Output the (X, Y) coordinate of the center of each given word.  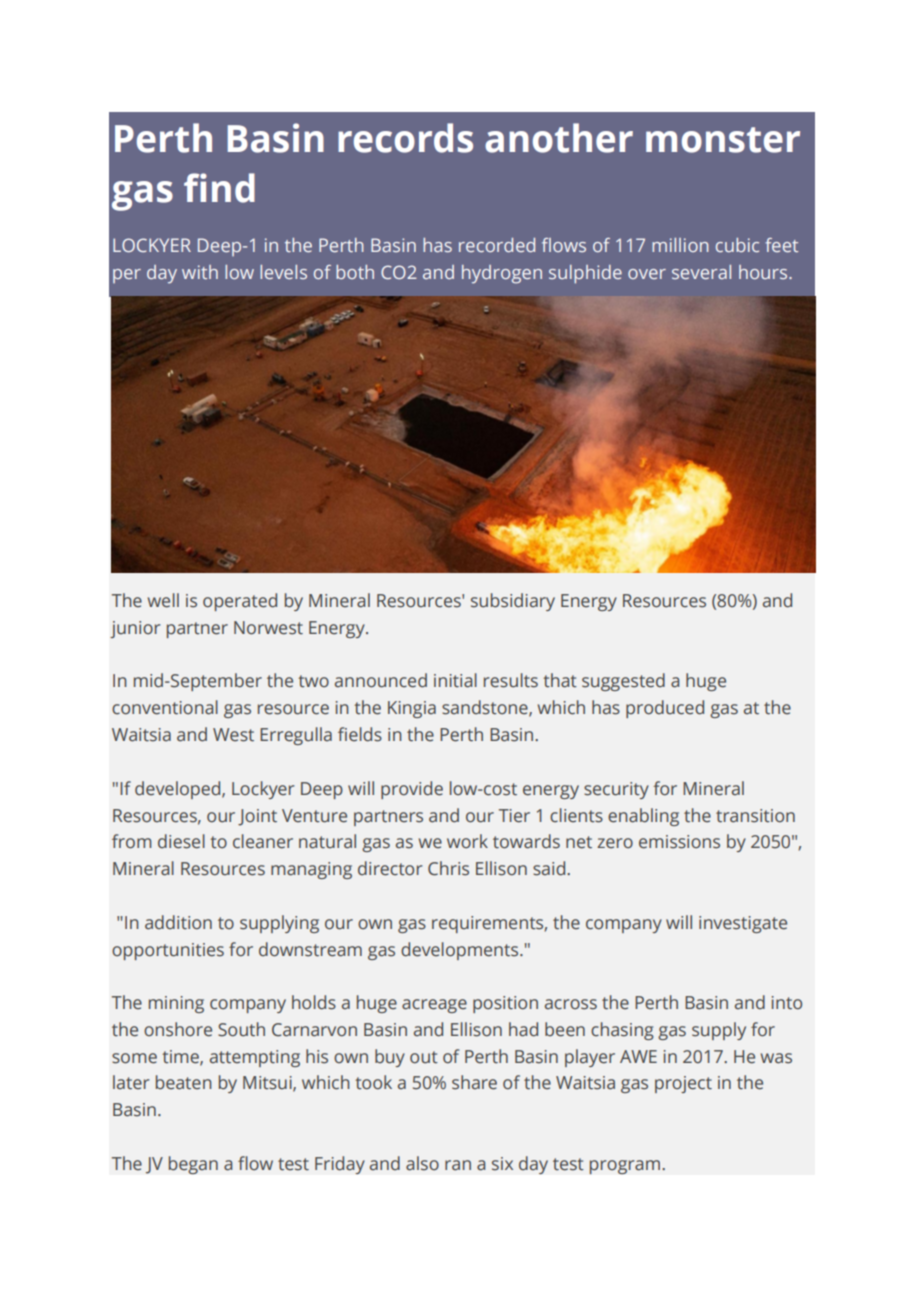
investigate (743, 924)
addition (178, 922)
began (193, 1165)
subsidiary (513, 602)
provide (412, 790)
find (219, 188)
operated (240, 602)
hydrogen (502, 274)
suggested (623, 682)
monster (723, 140)
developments (461, 951)
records (405, 138)
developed (179, 790)
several (701, 272)
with (200, 272)
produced (665, 709)
